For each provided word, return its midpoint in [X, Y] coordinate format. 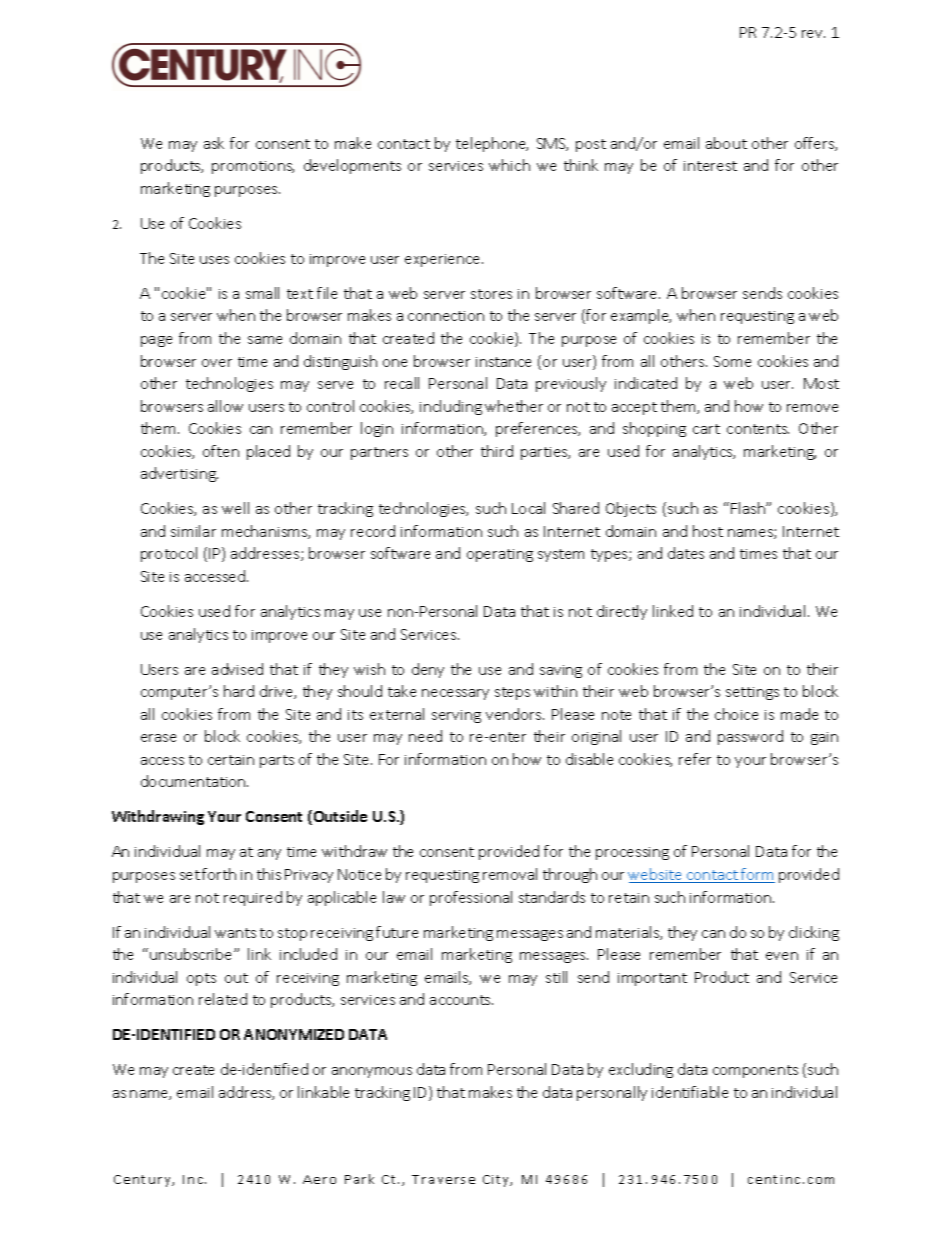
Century [143, 1181]
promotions [253, 167]
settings [752, 693]
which [509, 165]
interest [710, 166]
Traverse [443, 1179]
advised [237, 669]
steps [512, 693]
